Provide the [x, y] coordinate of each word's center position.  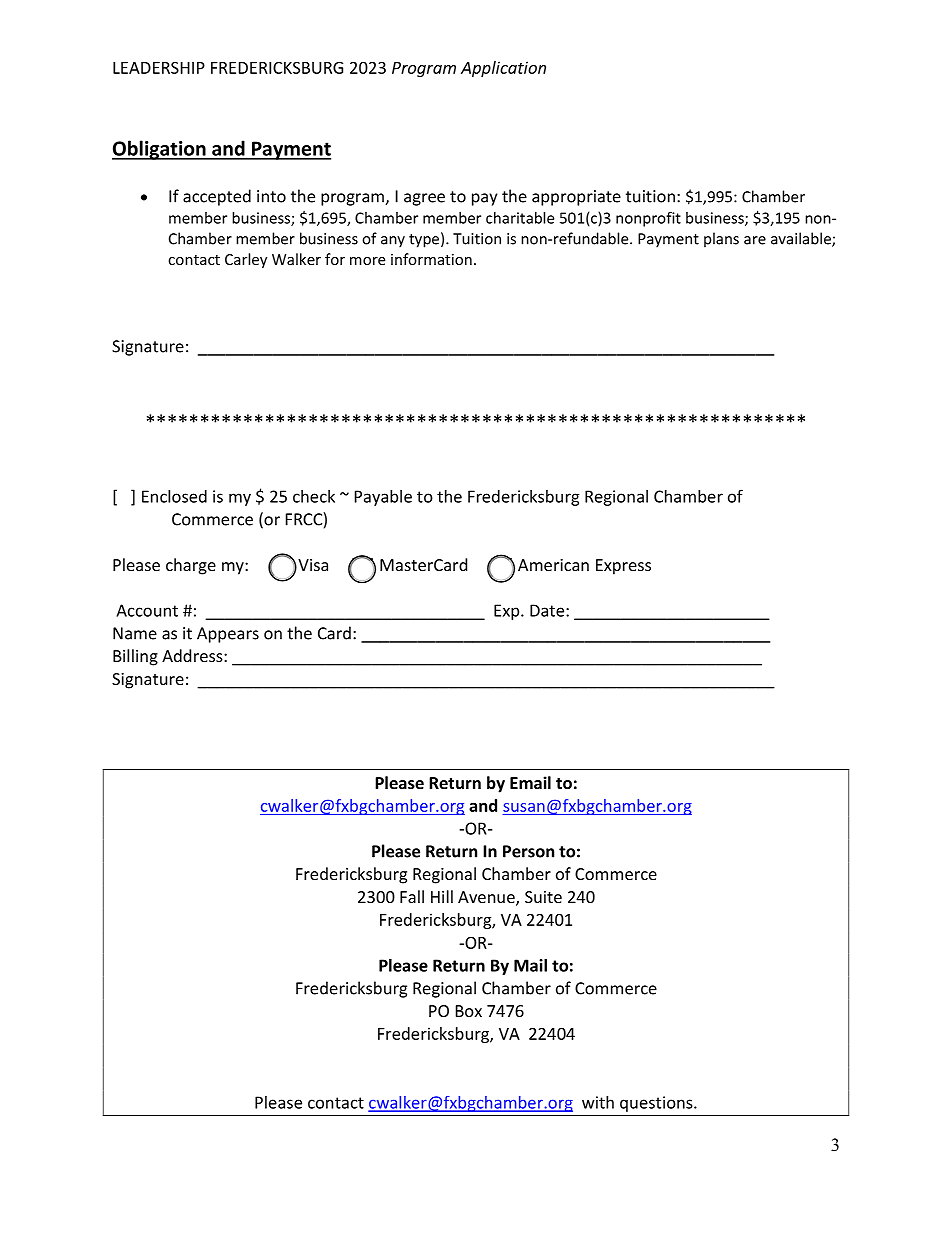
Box [469, 1011]
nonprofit [648, 219]
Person [528, 851]
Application [503, 69]
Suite [543, 897]
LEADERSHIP [159, 68]
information [431, 259]
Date [548, 610]
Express [623, 567]
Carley [246, 260]
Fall [412, 896]
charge [191, 566]
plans [721, 240]
